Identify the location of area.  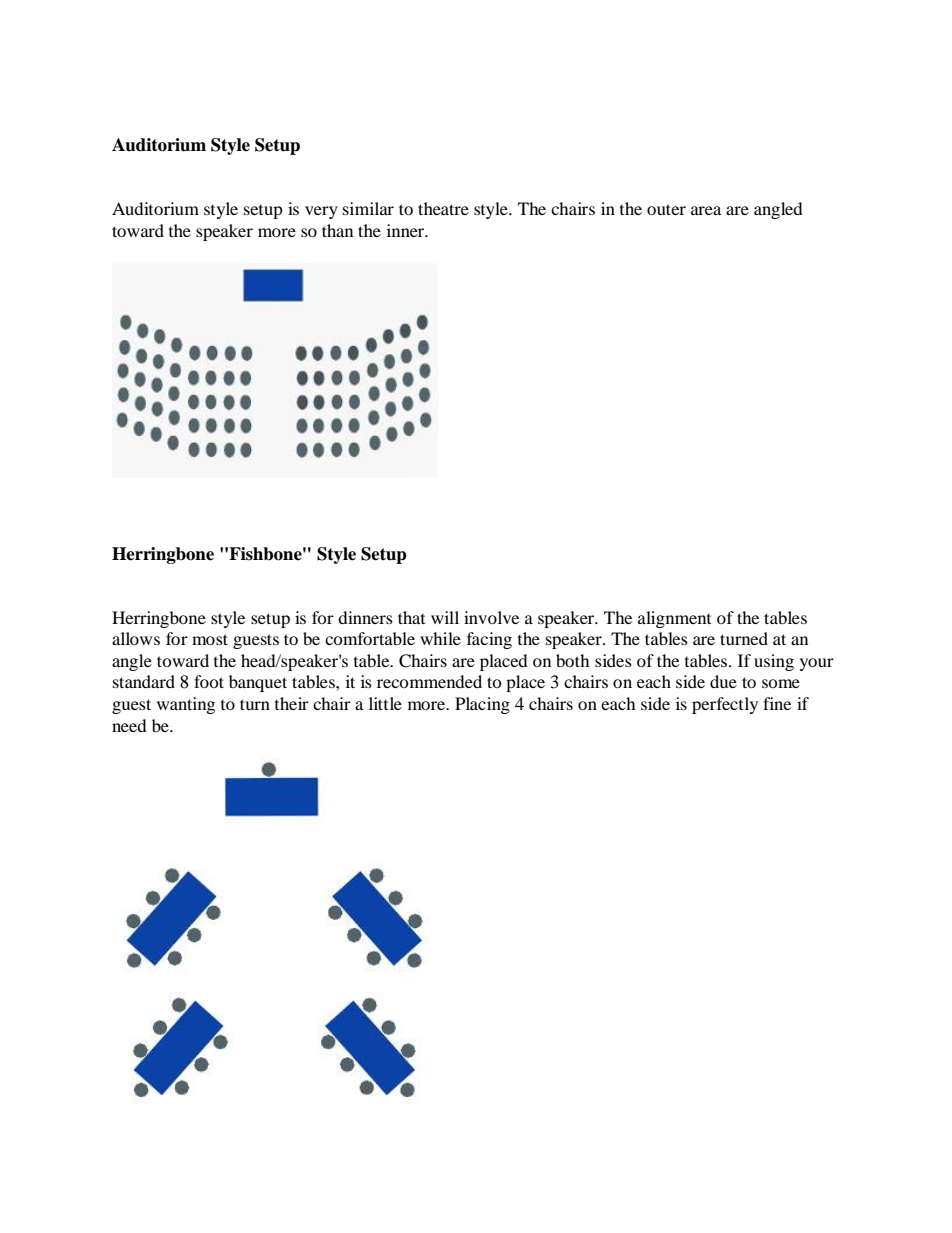
(706, 210).
